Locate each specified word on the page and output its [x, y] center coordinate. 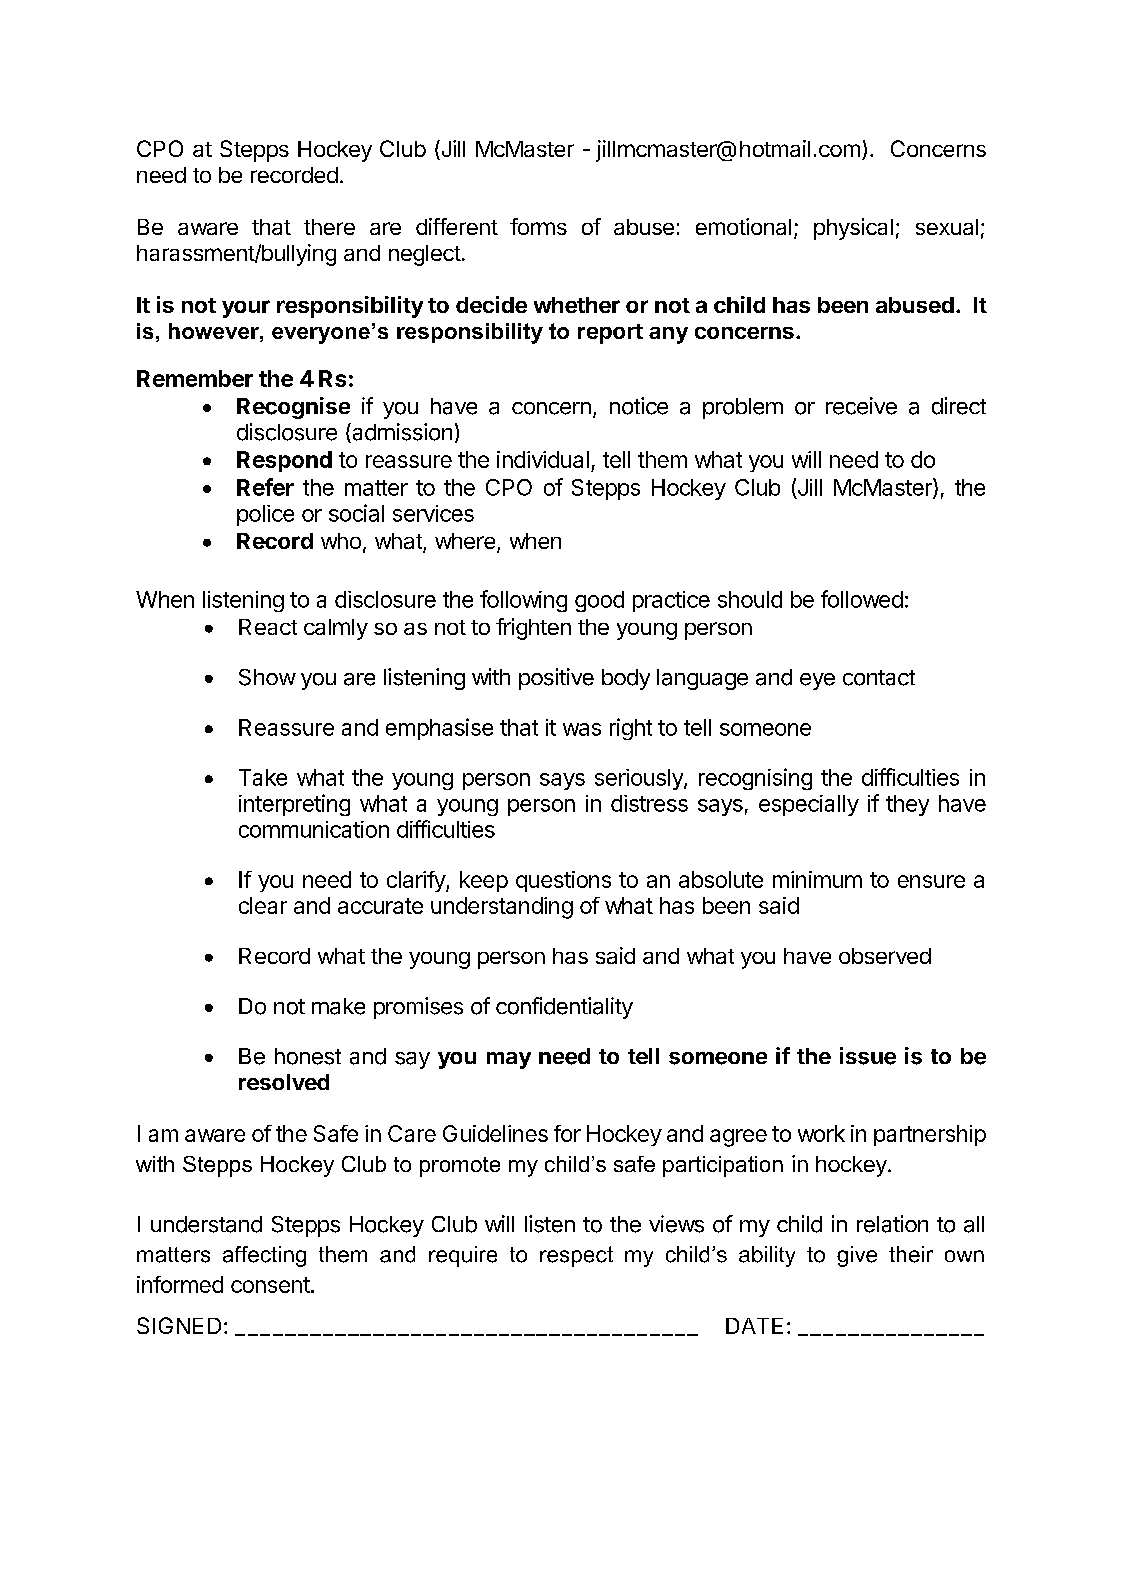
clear [263, 905]
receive [861, 406]
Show [267, 677]
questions [563, 881]
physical [853, 229]
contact [879, 678]
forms [538, 226]
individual [543, 459]
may [509, 1060]
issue [868, 1056]
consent [270, 1285]
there [329, 227]
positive [556, 679]
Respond [284, 461]
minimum [817, 879]
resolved [284, 1082]
